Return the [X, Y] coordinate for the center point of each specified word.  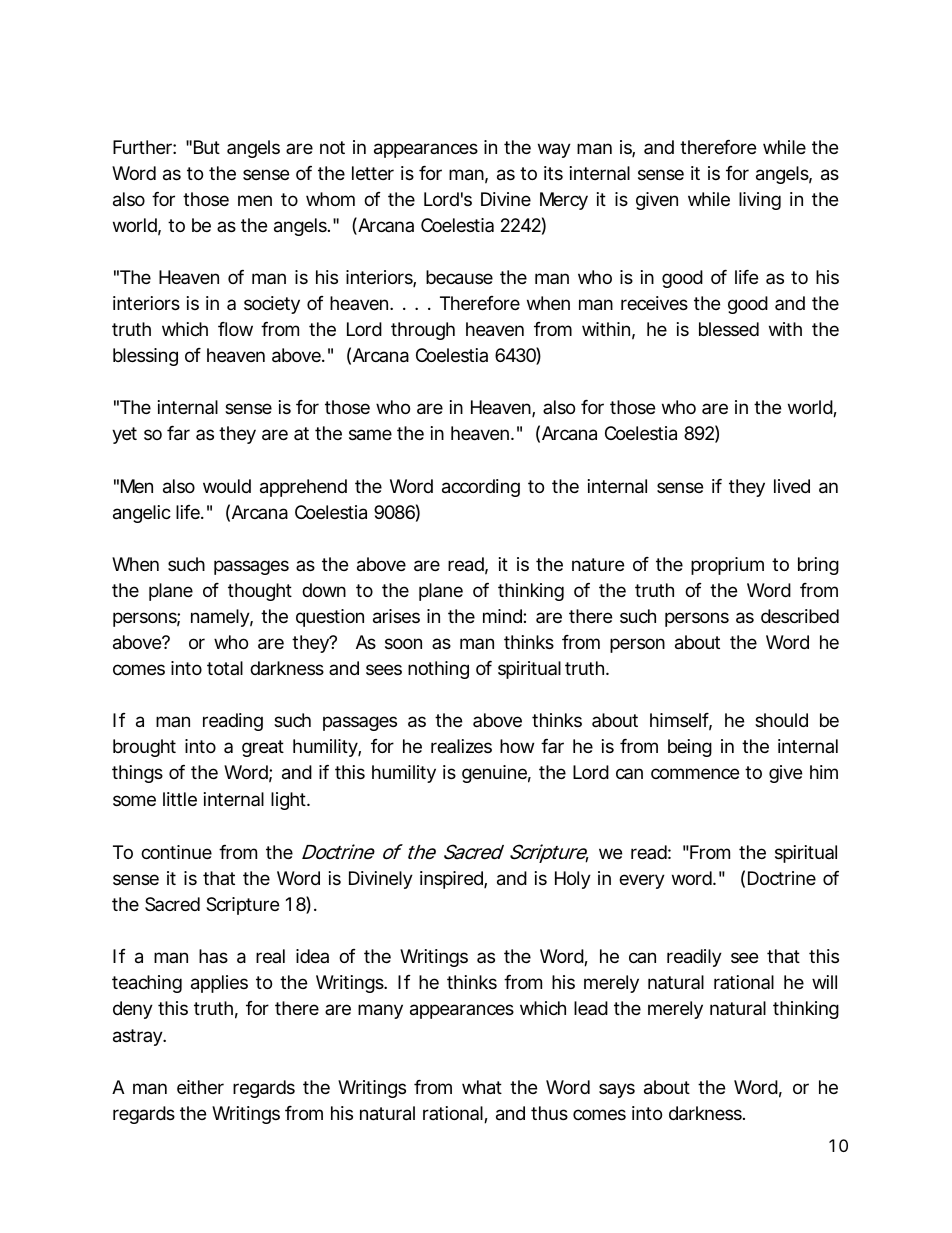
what [482, 1087]
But [207, 147]
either [200, 1087]
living [760, 201]
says [617, 1090]
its [553, 173]
